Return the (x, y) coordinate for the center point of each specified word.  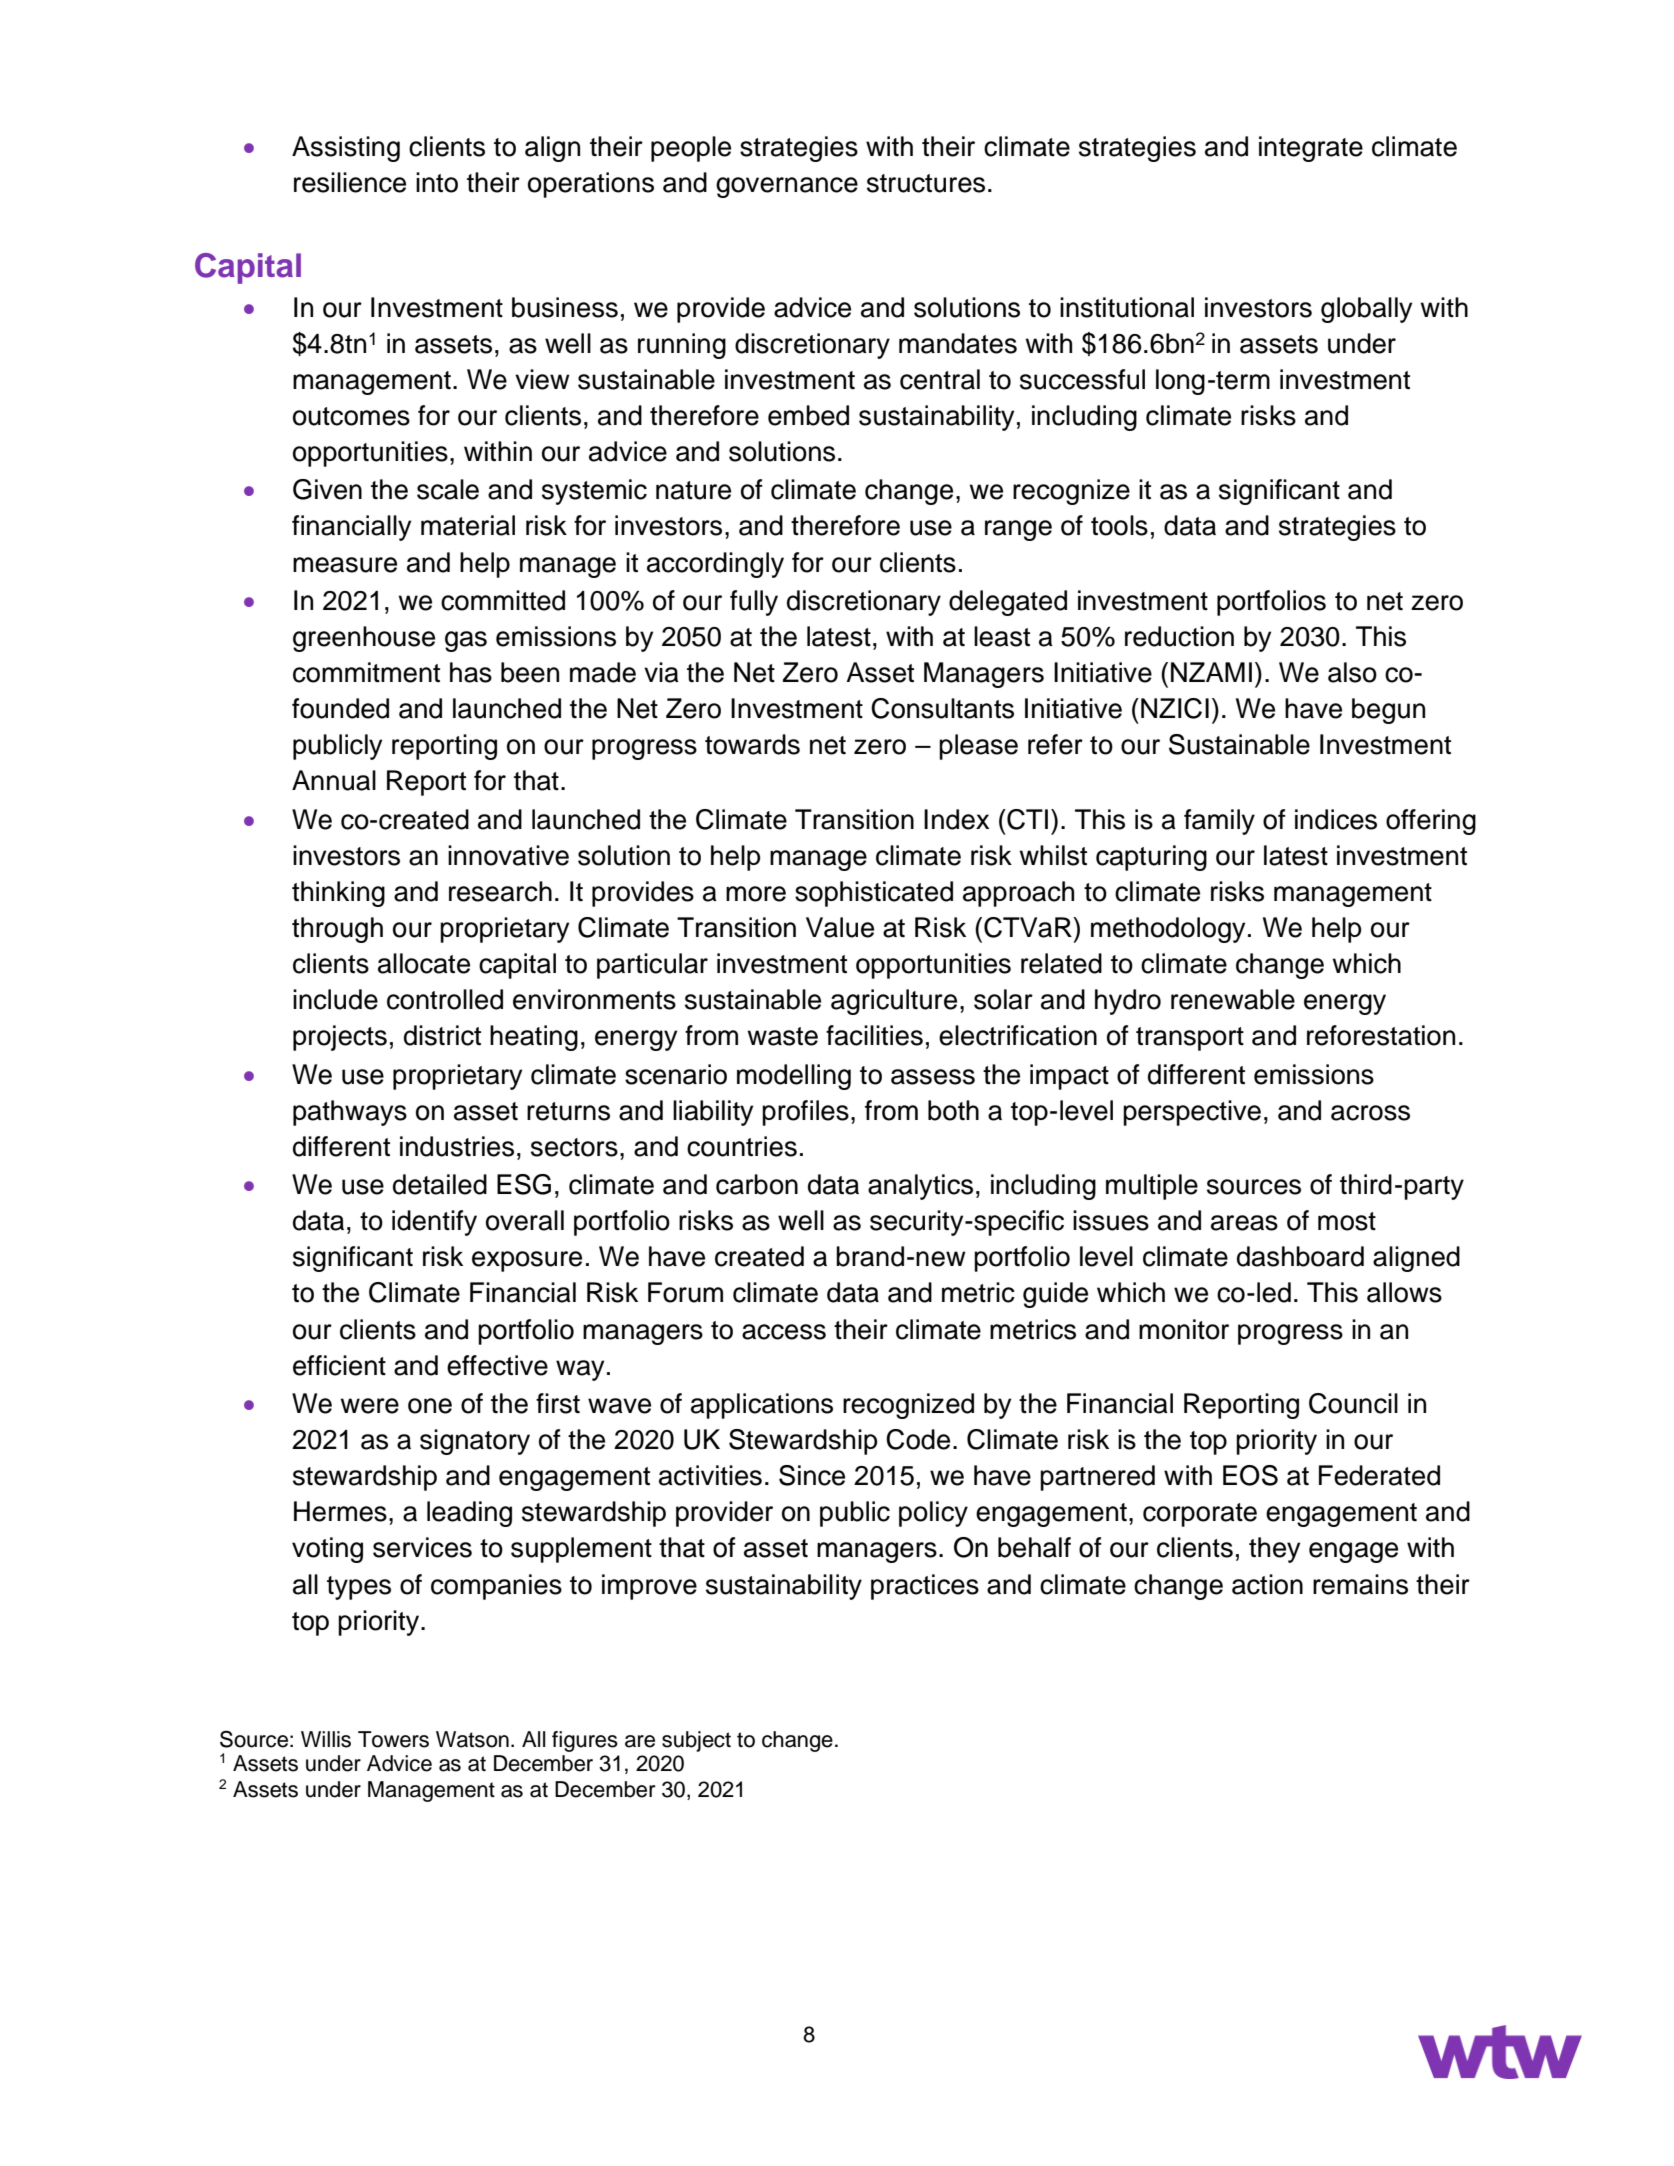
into (437, 182)
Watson (472, 1739)
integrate (1311, 149)
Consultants (942, 708)
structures (926, 183)
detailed (440, 1184)
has (471, 672)
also (1352, 672)
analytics (920, 1187)
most (1347, 1221)
